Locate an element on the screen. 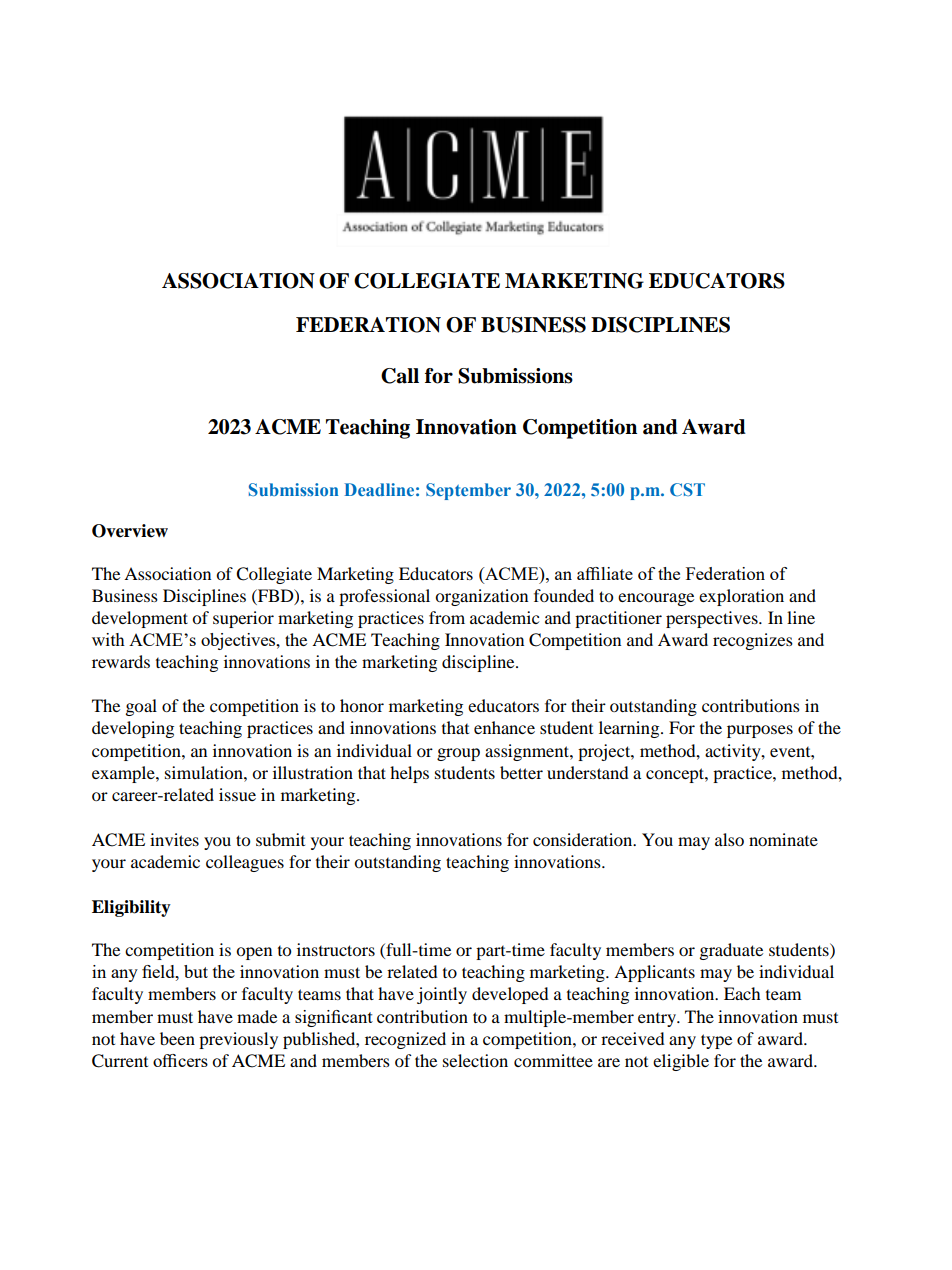 The image size is (952, 1270). issue is located at coordinates (237, 794).
